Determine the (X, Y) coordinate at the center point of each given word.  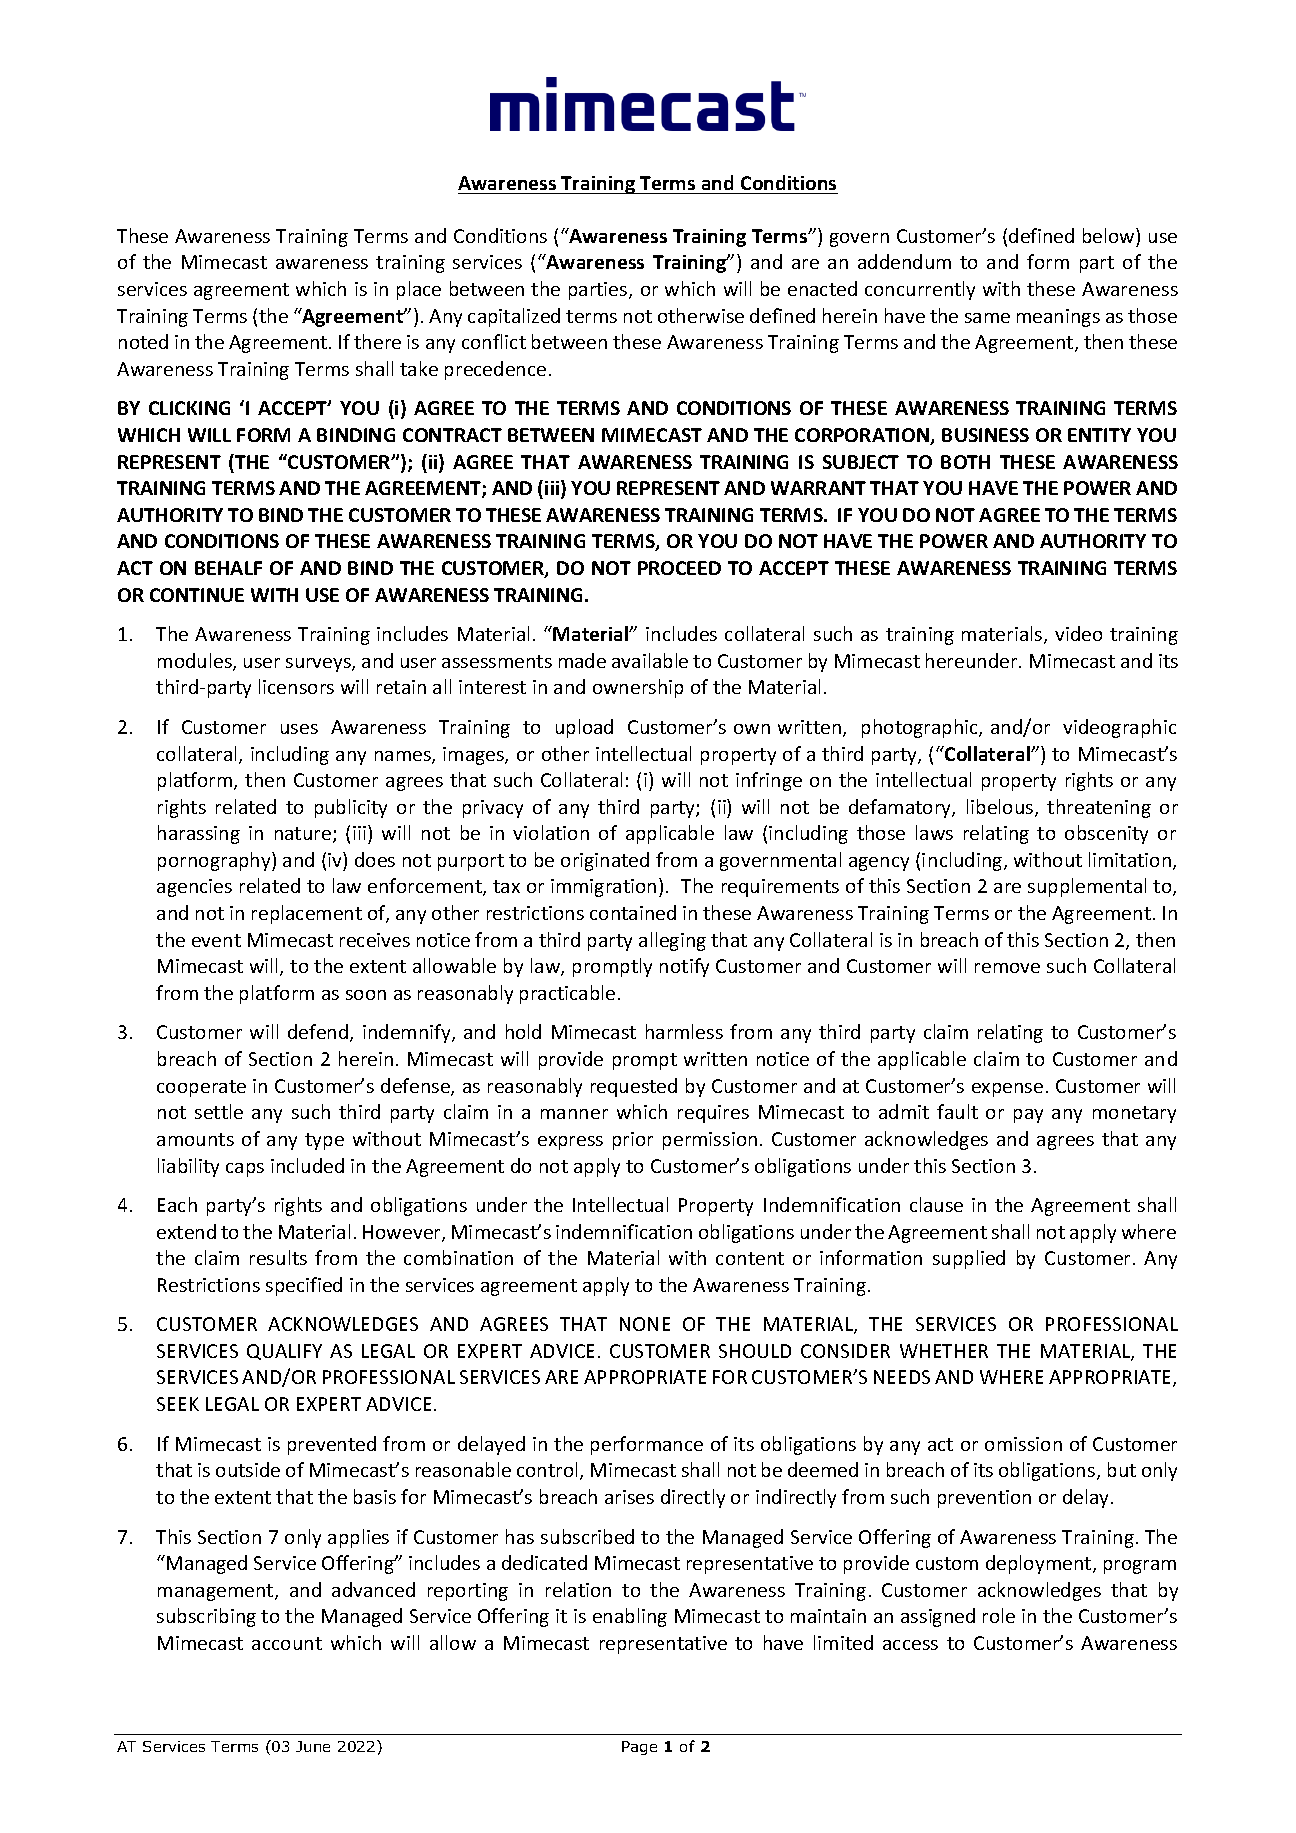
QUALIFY (284, 1352)
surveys (319, 665)
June (313, 1746)
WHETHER (944, 1351)
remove (1007, 968)
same (987, 318)
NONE (645, 1324)
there (377, 341)
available (650, 660)
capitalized (514, 317)
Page (639, 1748)
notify (684, 967)
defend (318, 1031)
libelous (1001, 808)
